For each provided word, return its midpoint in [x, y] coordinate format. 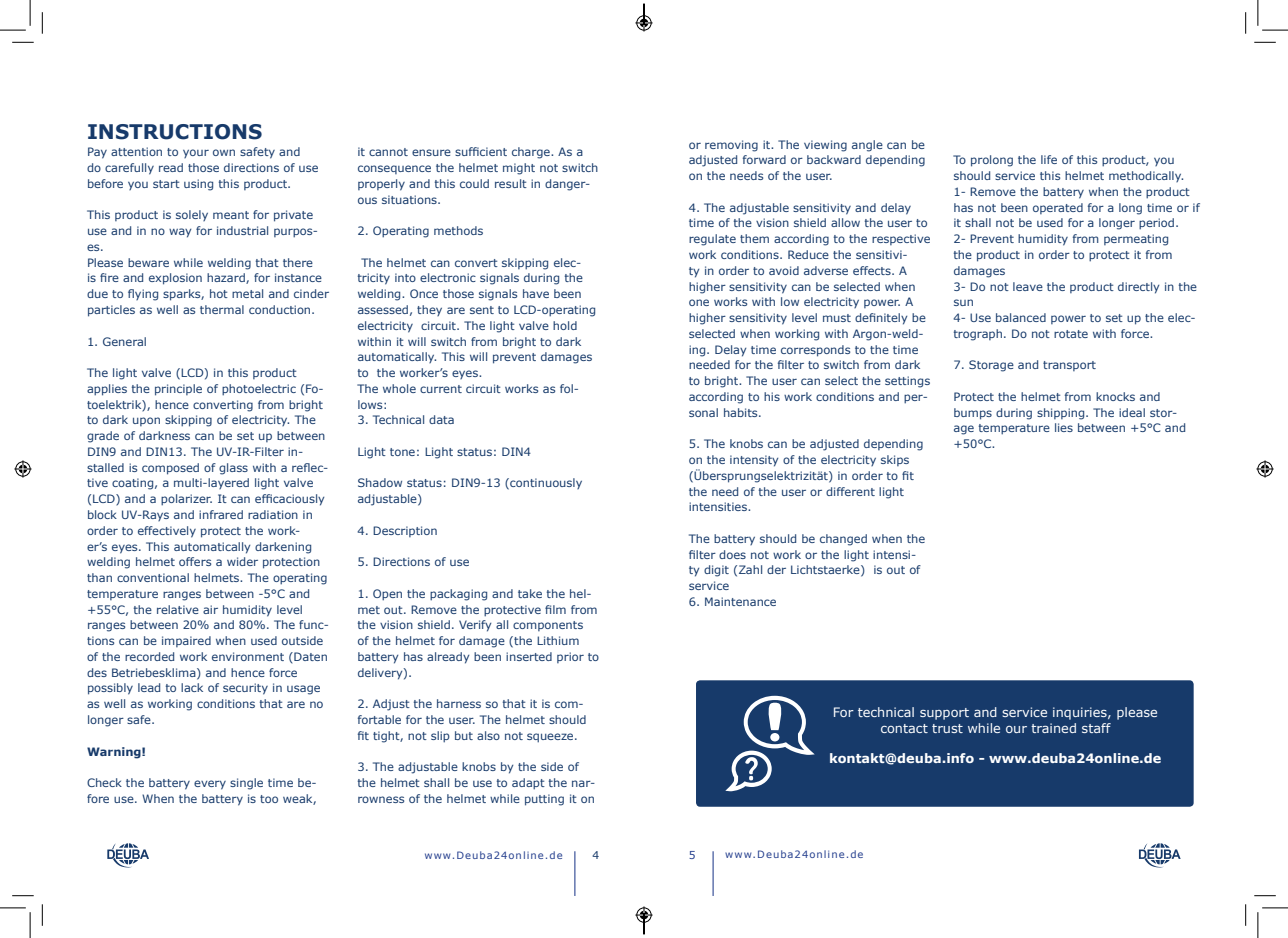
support [944, 714]
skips [895, 460]
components [548, 626]
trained [1053, 728]
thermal [222, 309]
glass [233, 469]
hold [565, 325]
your [196, 153]
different [850, 491]
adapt [528, 784]
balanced [1021, 317]
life [1049, 159]
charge [532, 153]
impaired [186, 641]
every [210, 785]
